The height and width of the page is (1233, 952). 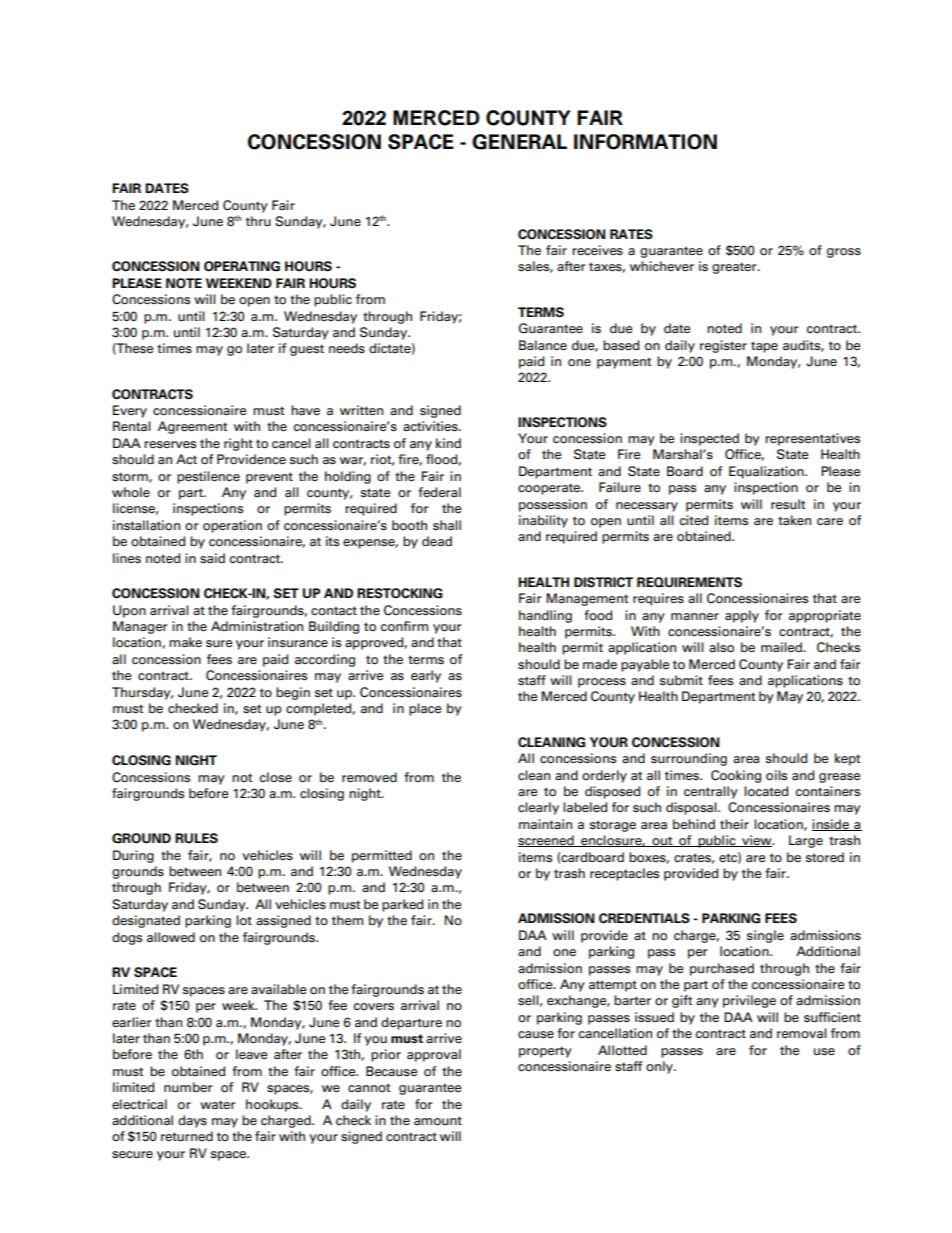 What do you see at coordinates (192, 1121) in the page?
I see `days` at bounding box center [192, 1121].
